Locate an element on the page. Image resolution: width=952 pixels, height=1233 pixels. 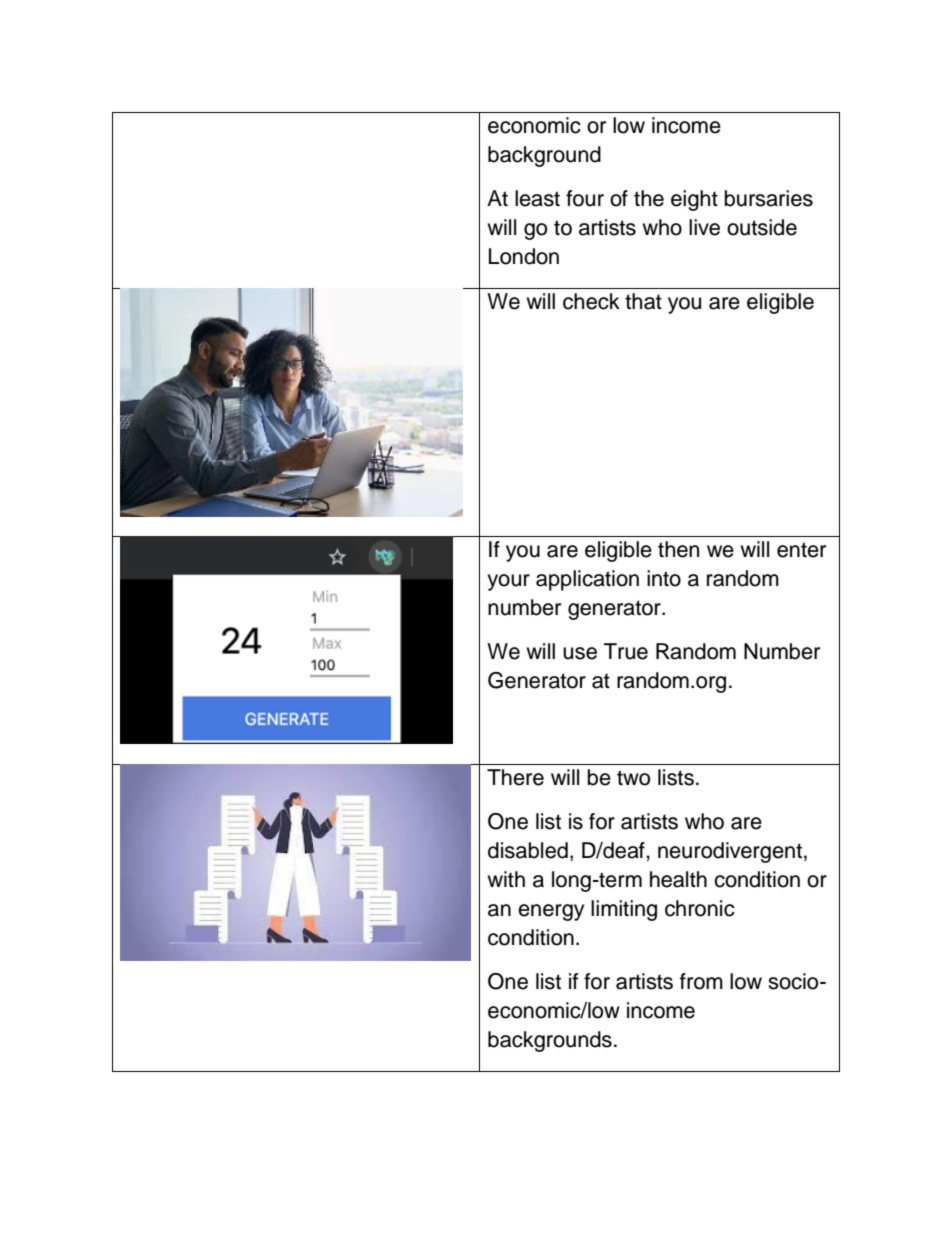
energy is located at coordinates (551, 912).
